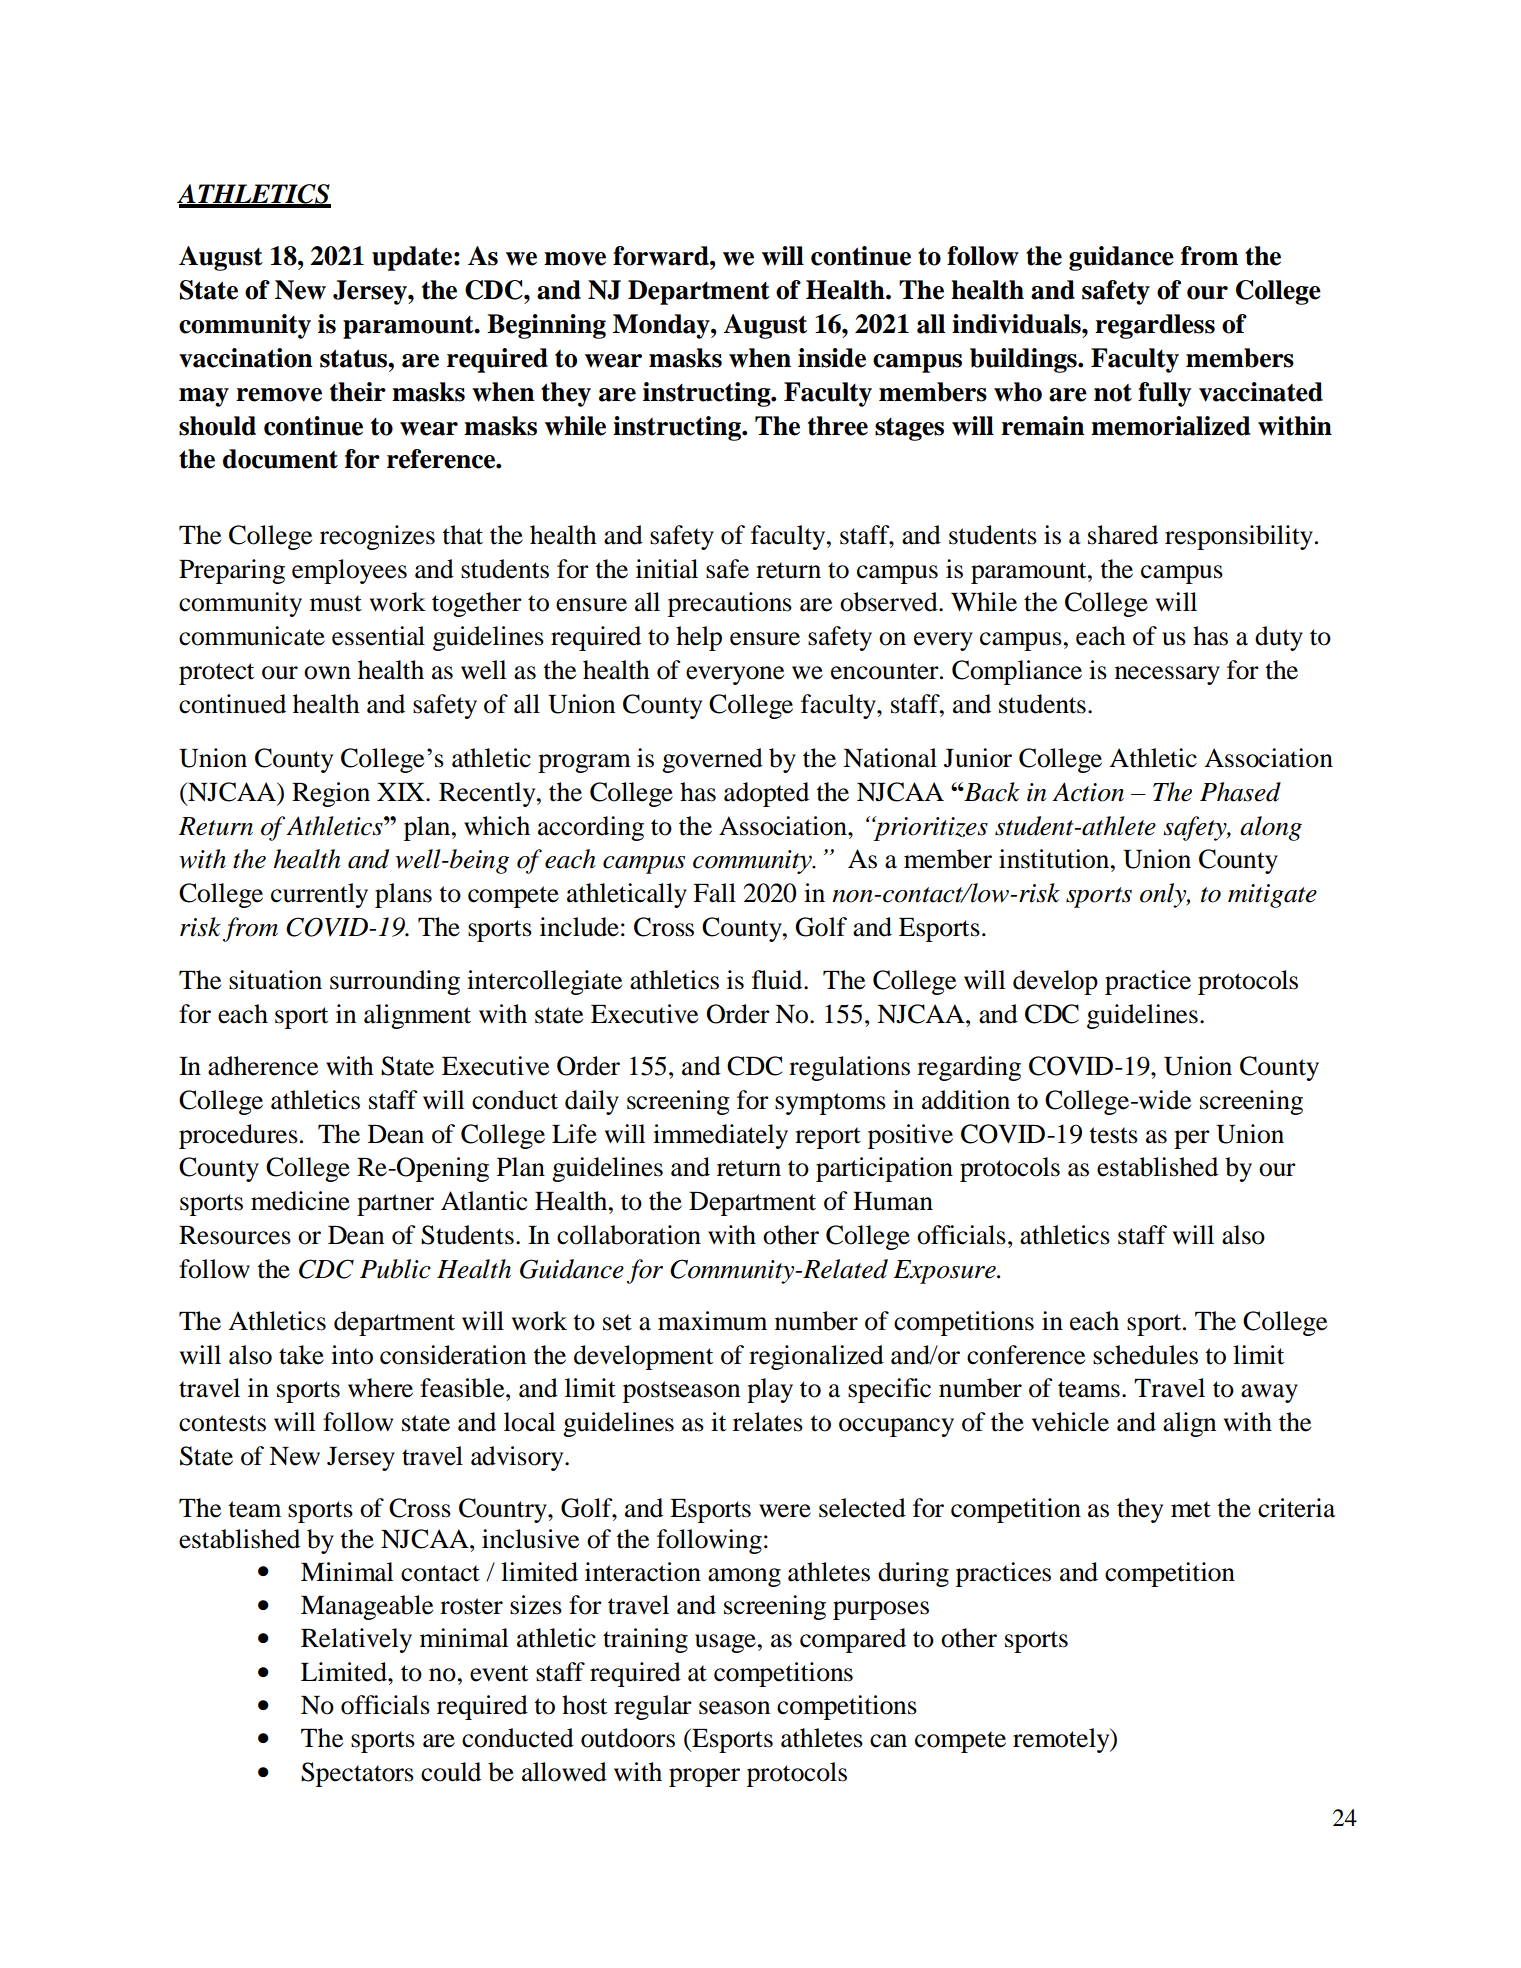 Image resolution: width=1521 pixels, height=1968 pixels. I want to click on XIX, so click(402, 792).
